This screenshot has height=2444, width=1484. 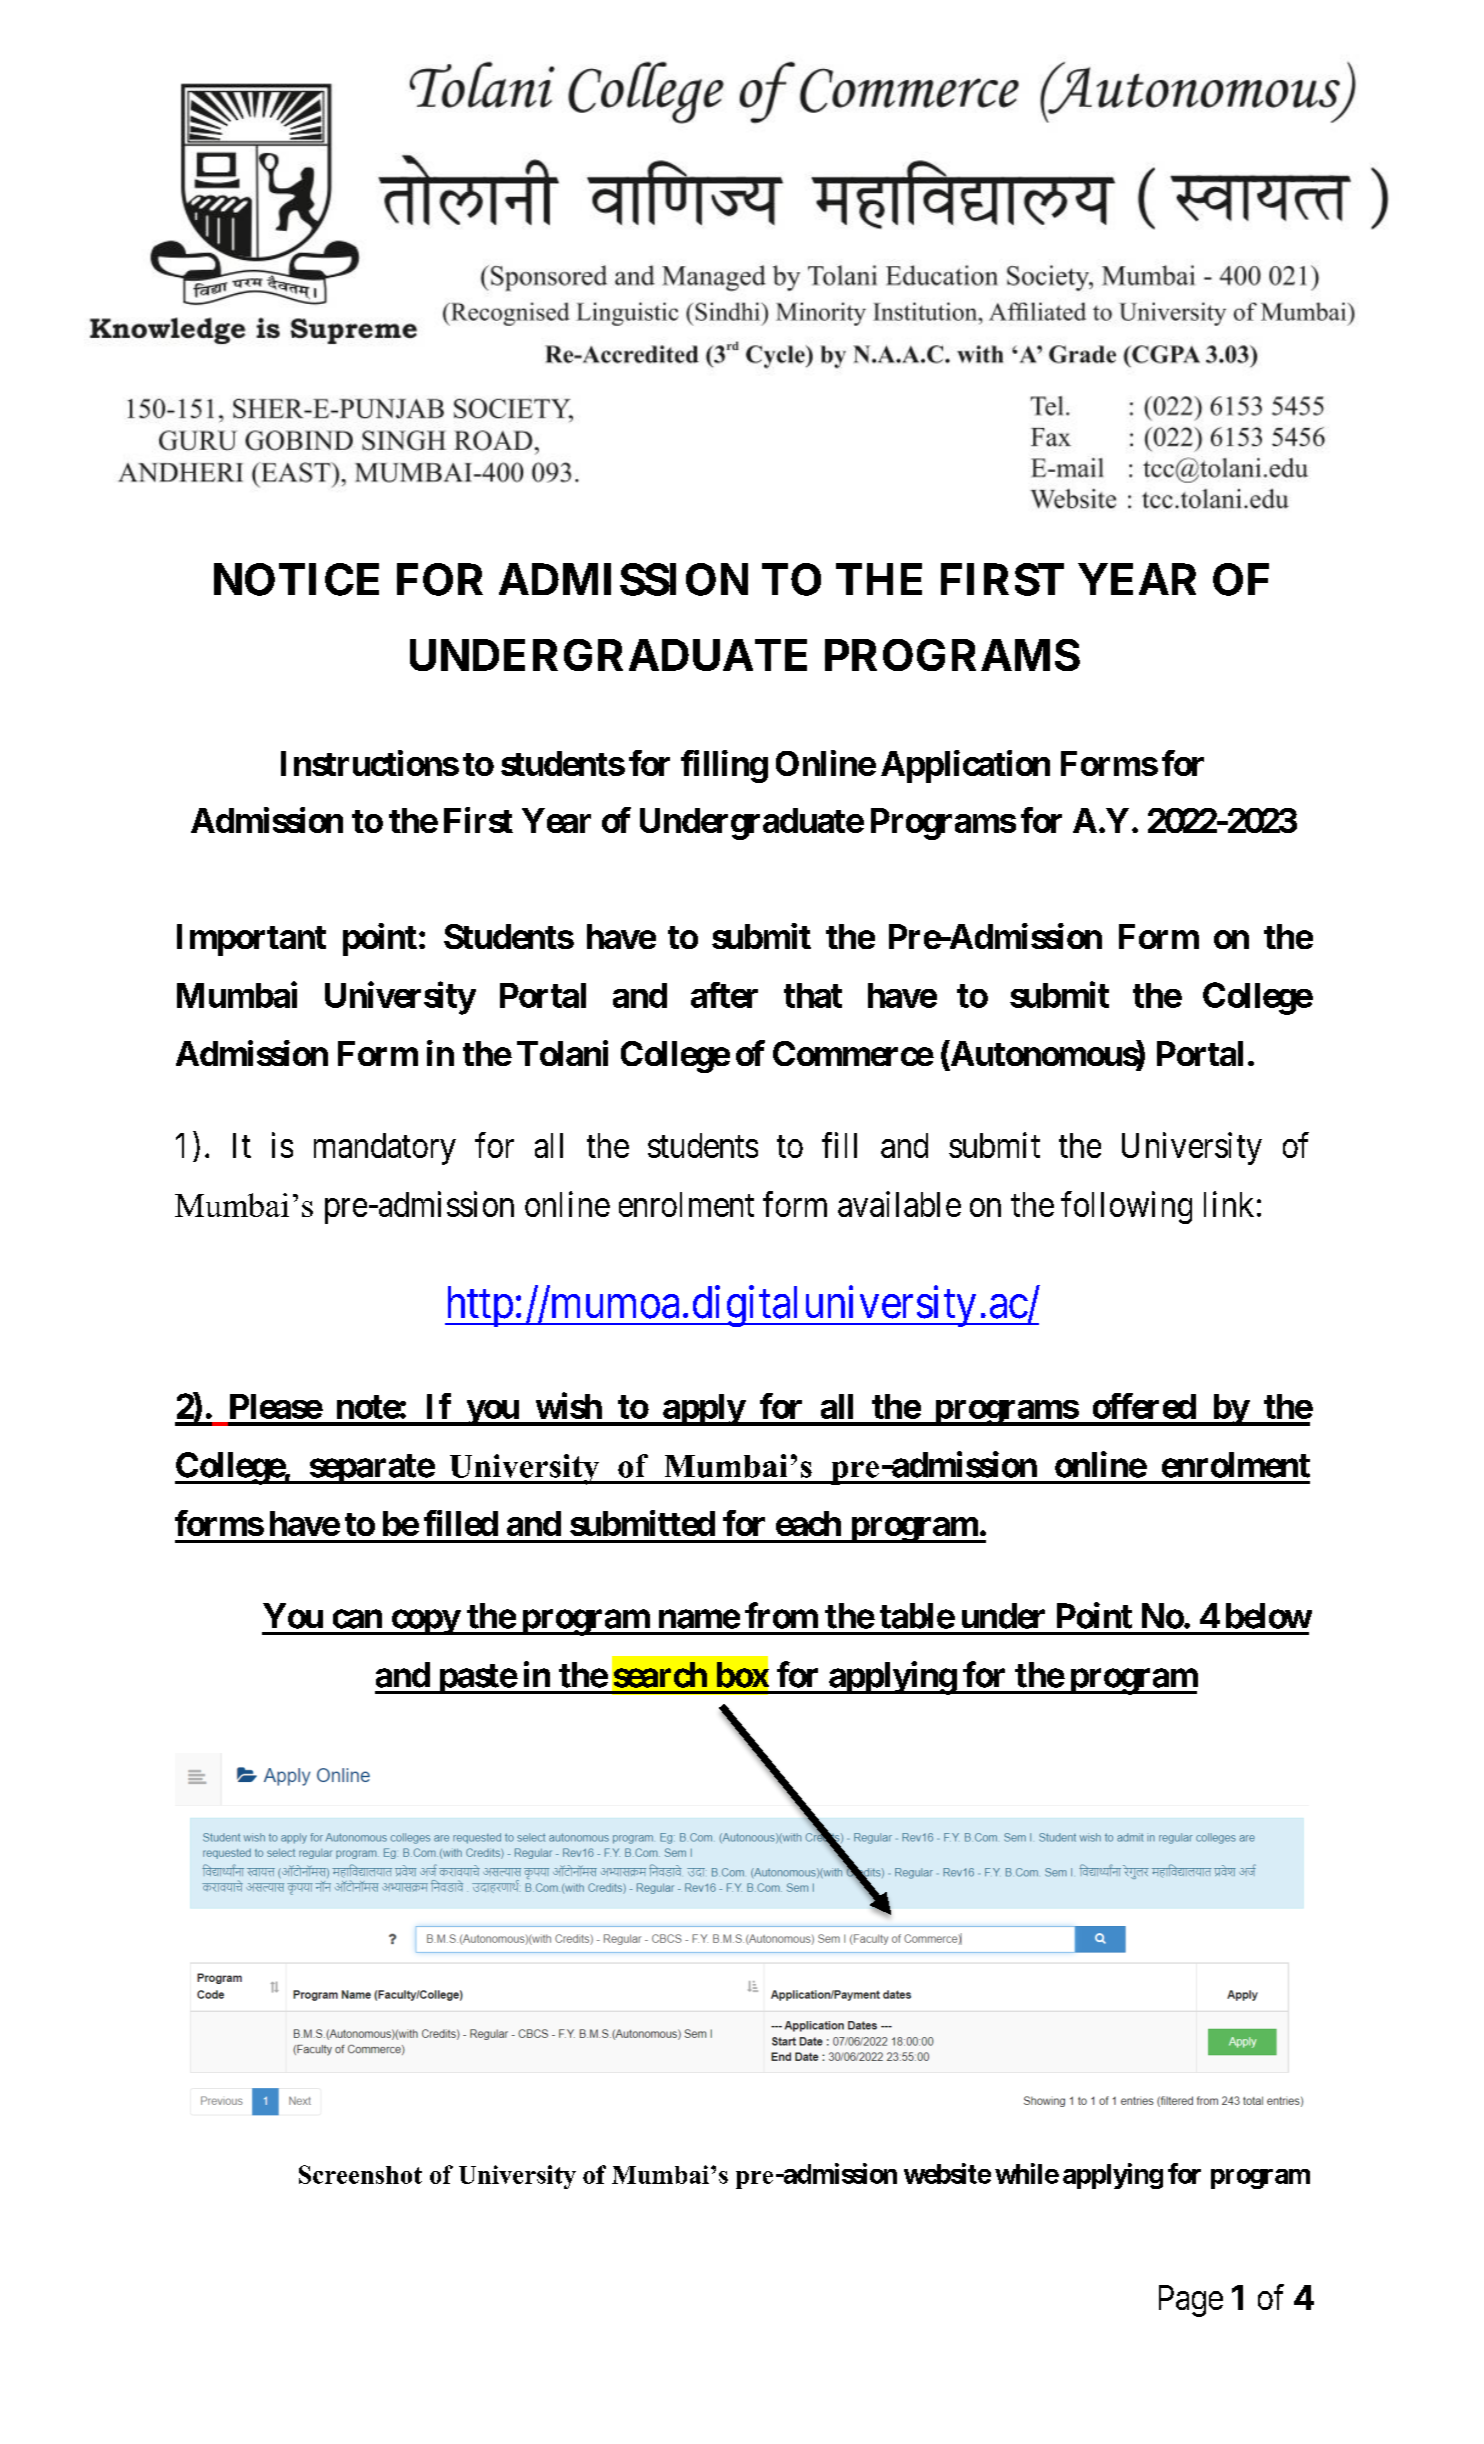 What do you see at coordinates (296, 579) in the screenshot?
I see `NOTICE` at bounding box center [296, 579].
